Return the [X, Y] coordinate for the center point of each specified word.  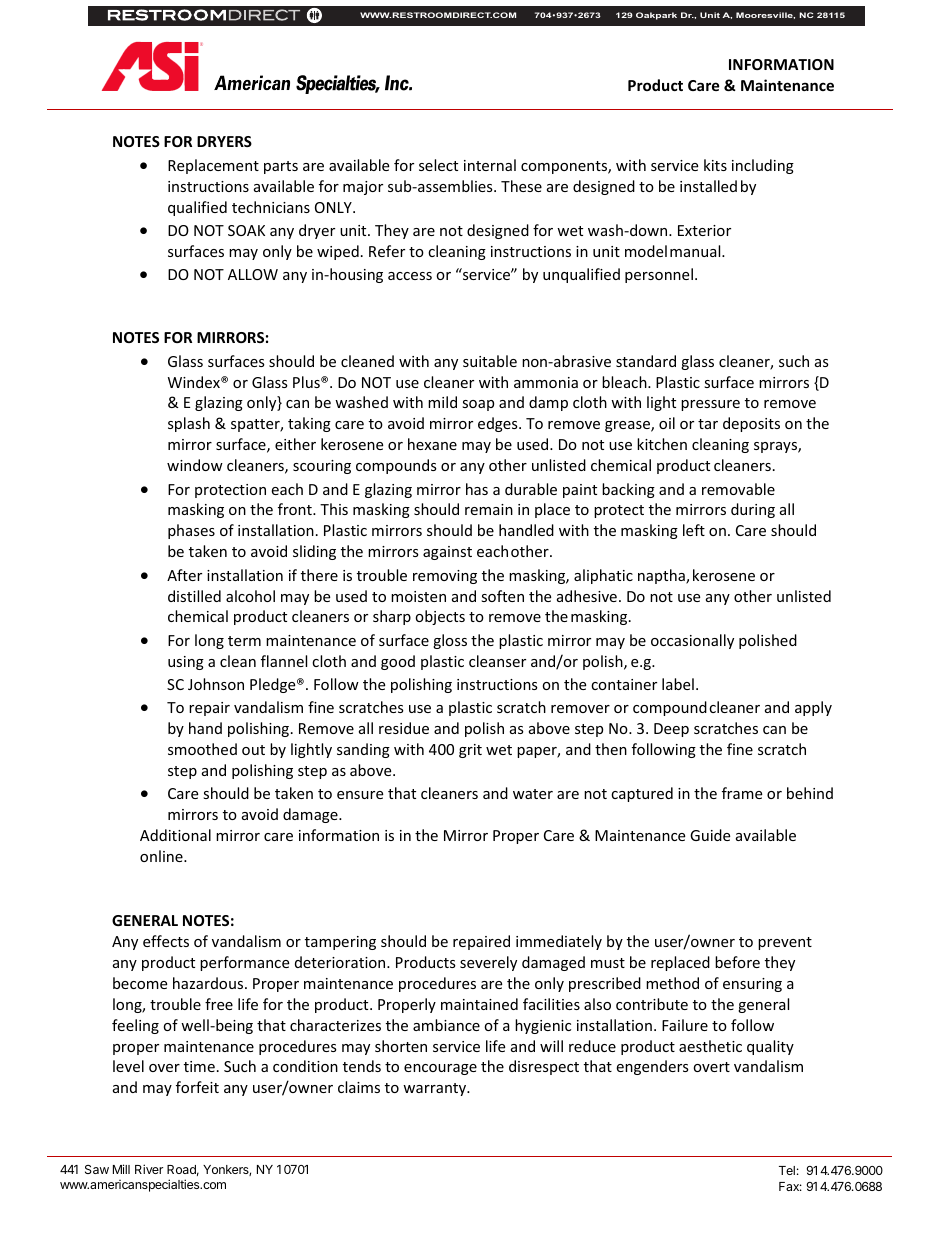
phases [191, 531]
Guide [710, 835]
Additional [175, 835]
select [438, 165]
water [533, 794]
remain [489, 509]
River [149, 1169]
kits [715, 165]
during [753, 510]
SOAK [246, 230]
